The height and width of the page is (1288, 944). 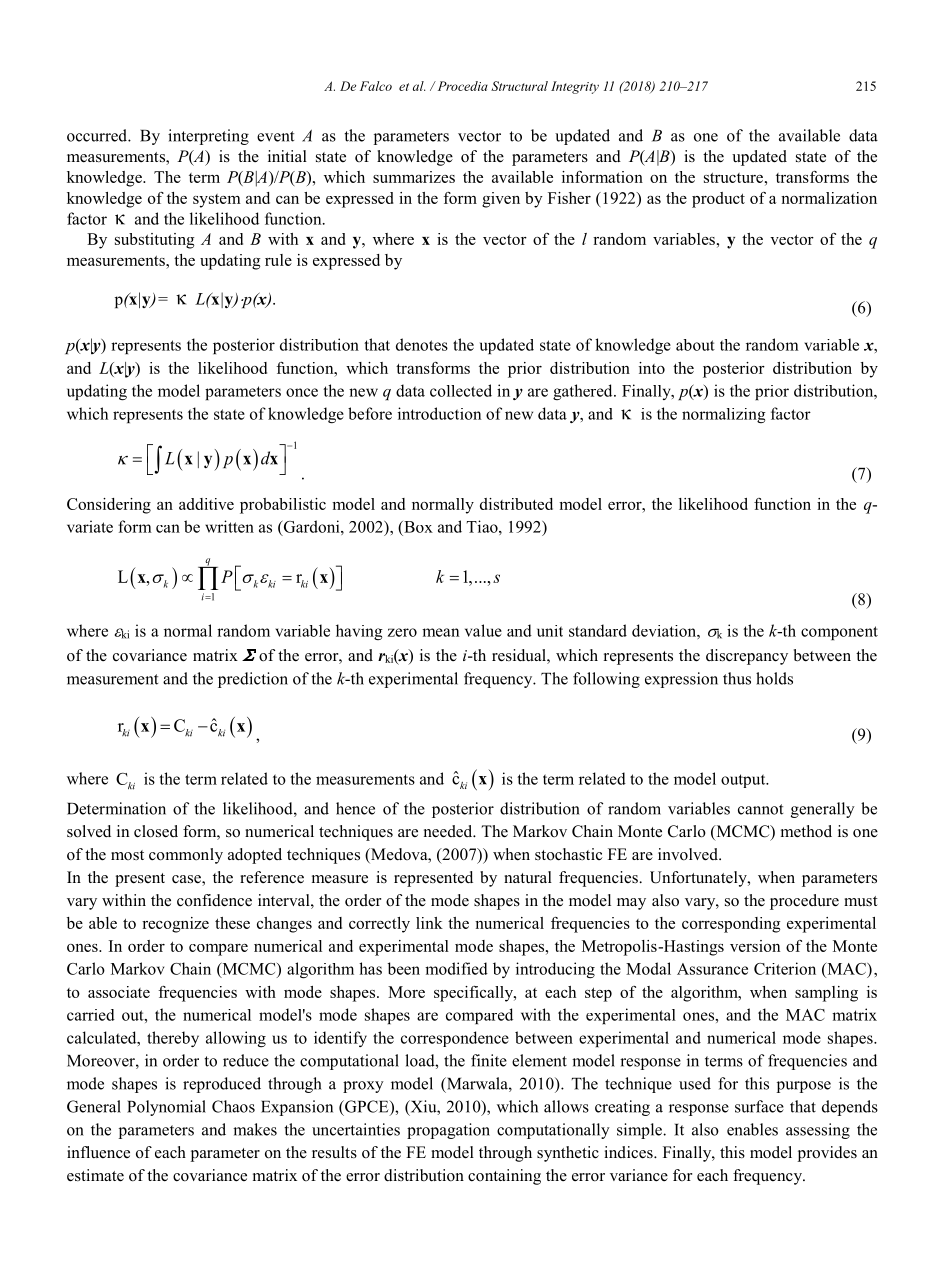 I want to click on needed, so click(x=449, y=831).
